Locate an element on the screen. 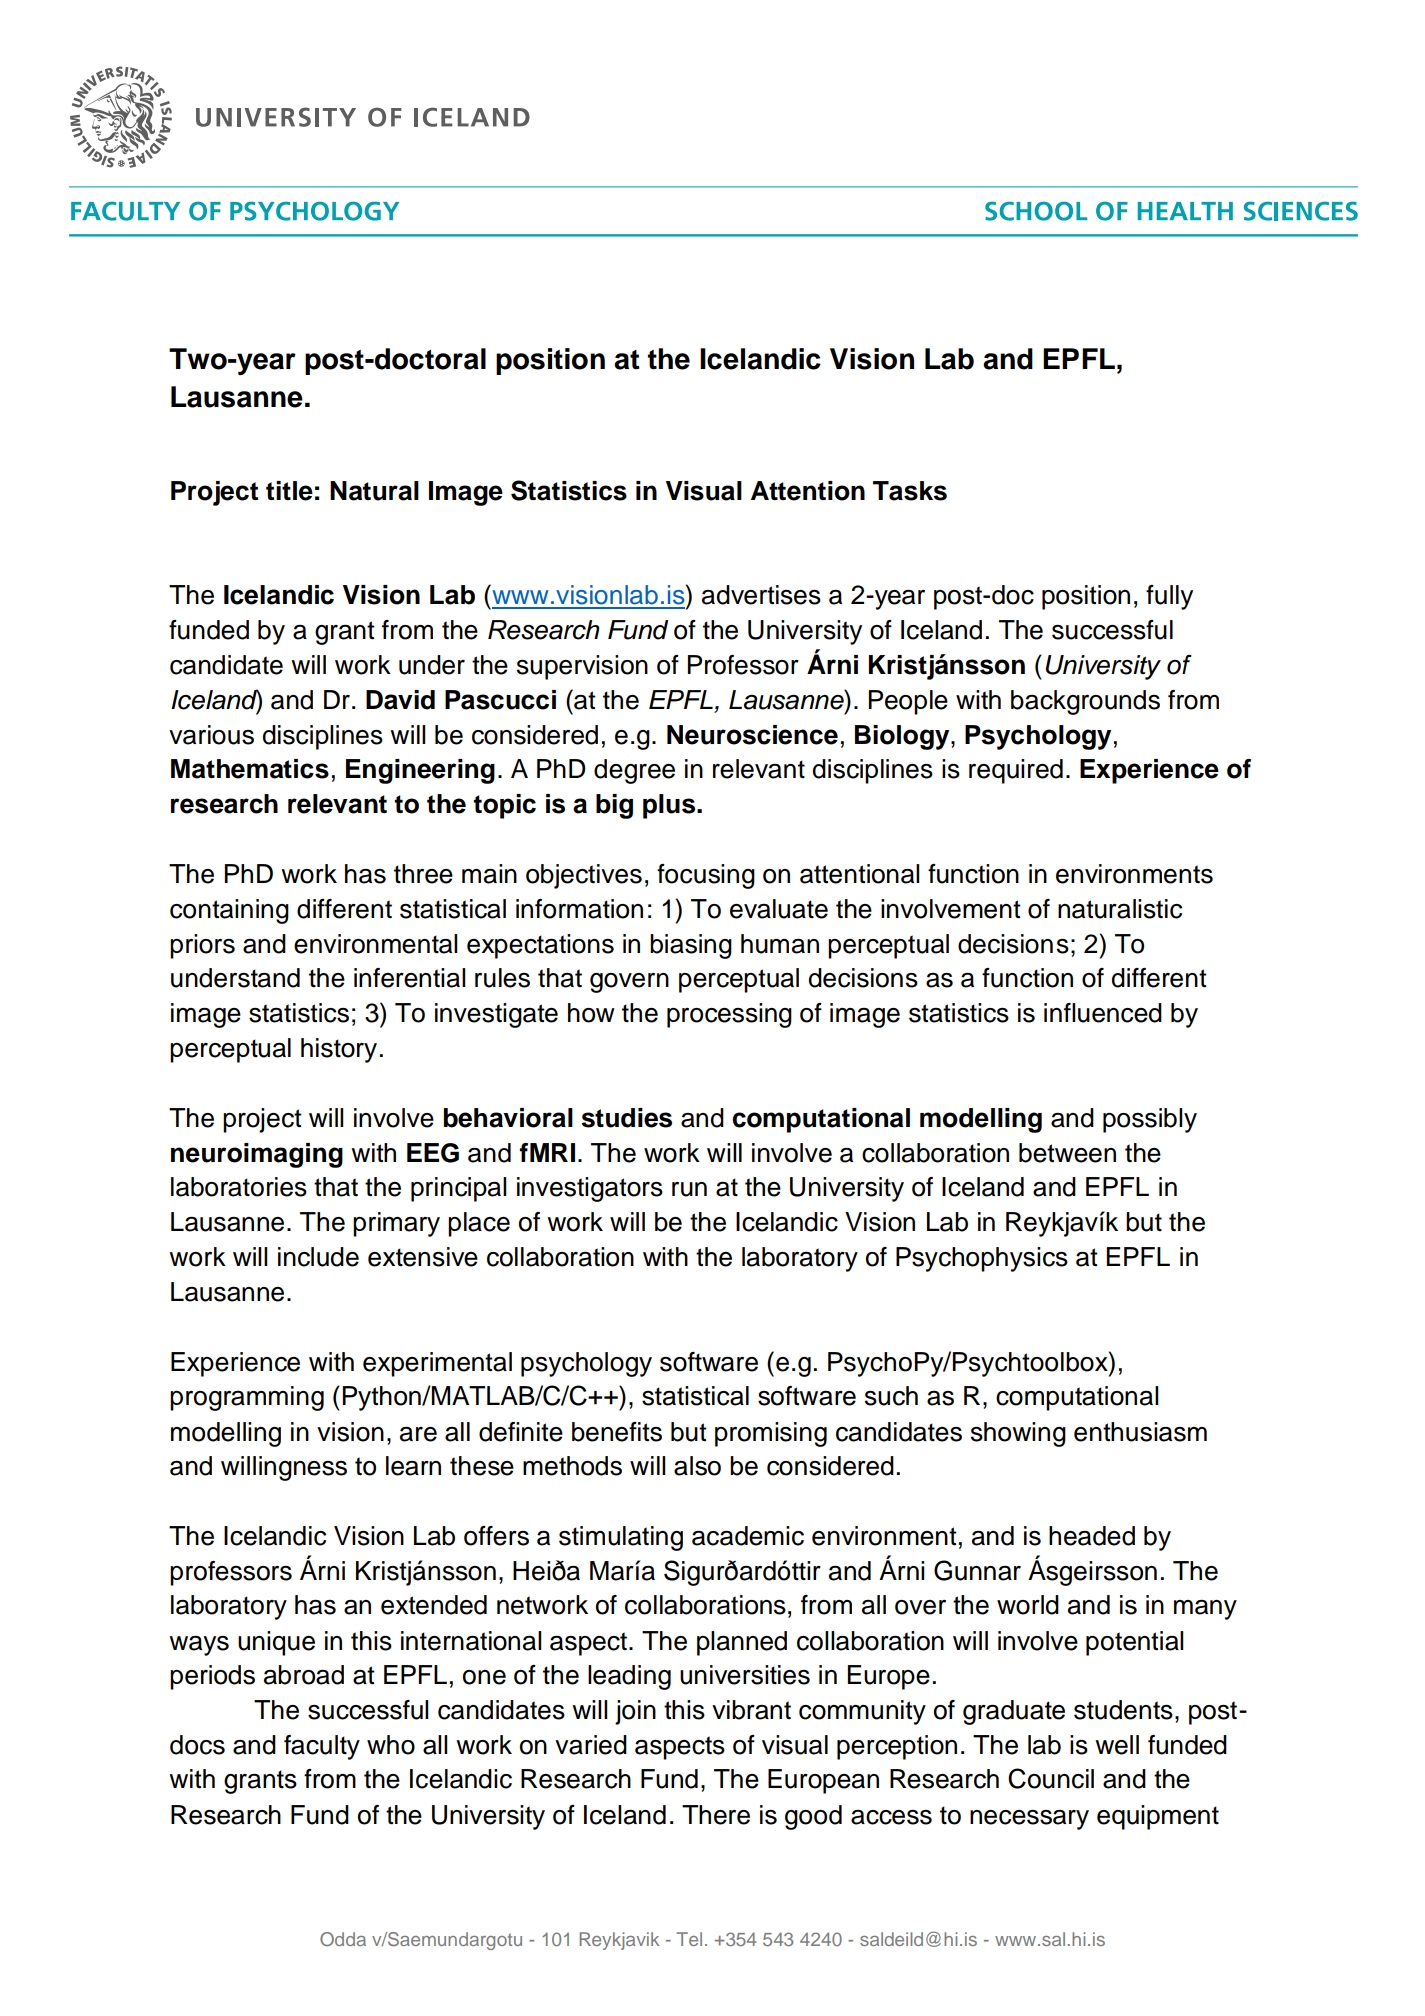  processing is located at coordinates (729, 1015).
